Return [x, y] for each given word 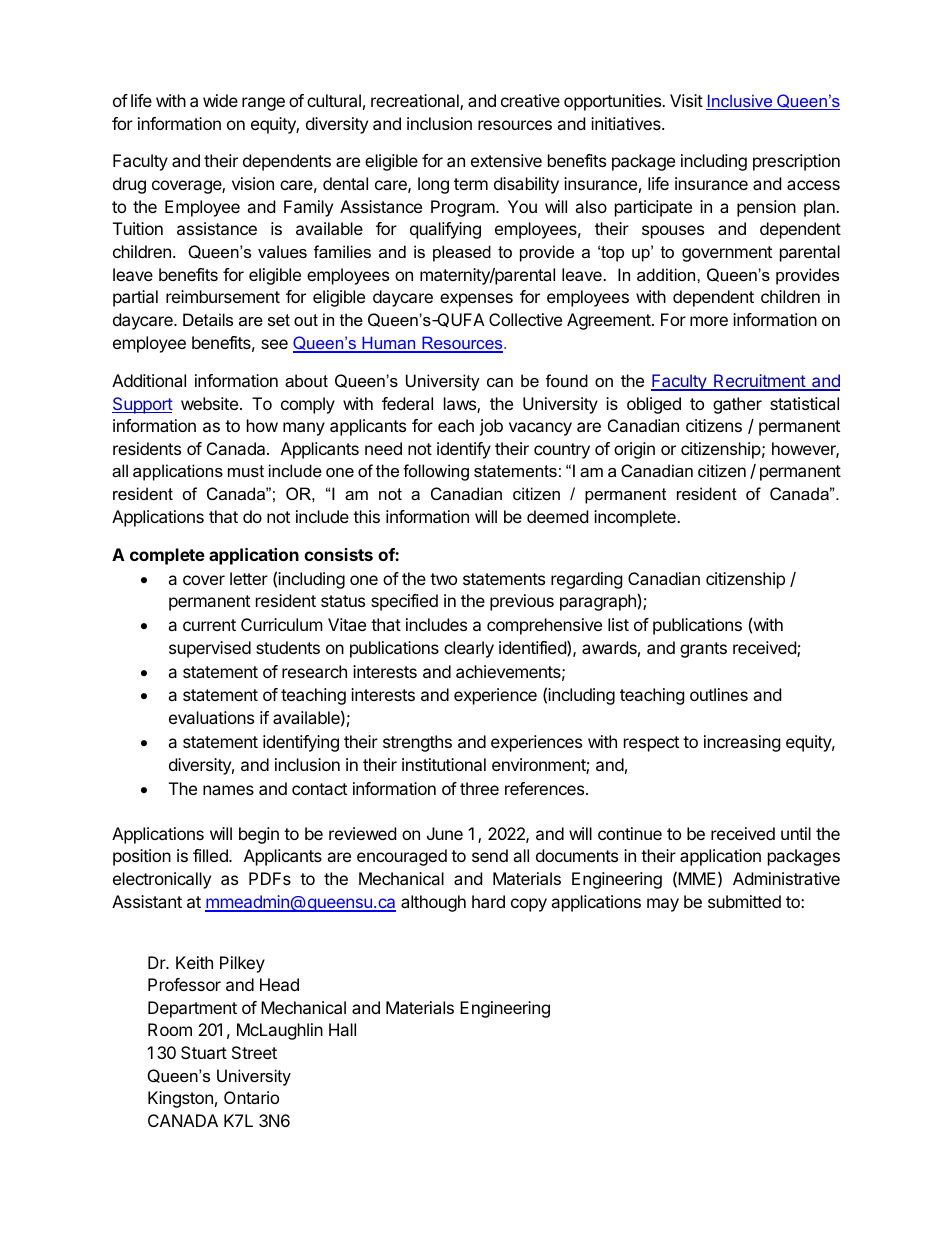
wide [220, 100]
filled [211, 855]
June [445, 833]
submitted [744, 901]
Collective [525, 319]
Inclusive [740, 102]
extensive [506, 160]
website [209, 403]
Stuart [204, 1052]
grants [703, 650]
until [796, 833]
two [443, 579]
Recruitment [759, 382]
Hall [342, 1029]
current [209, 625]
